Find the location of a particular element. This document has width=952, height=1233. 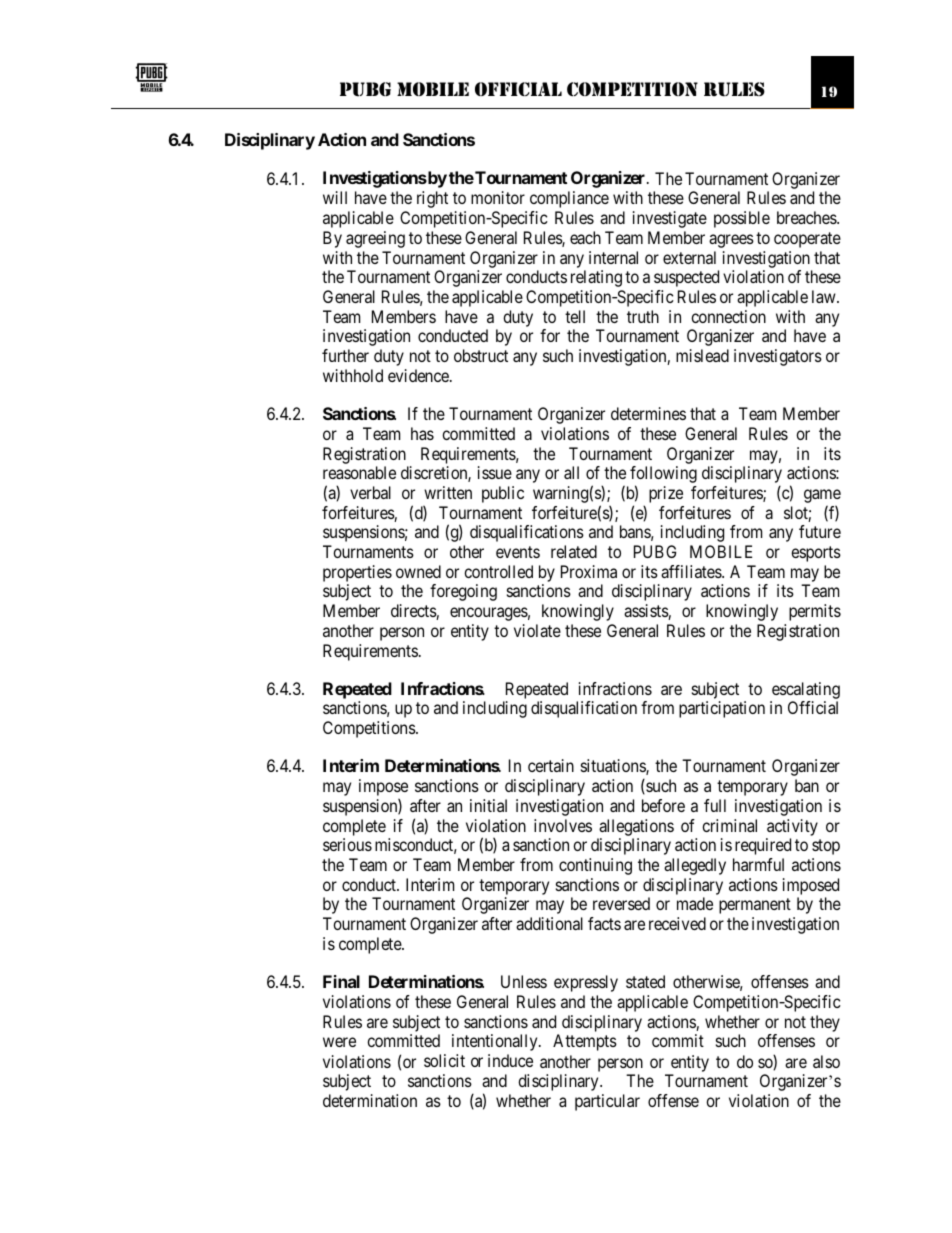

compliance is located at coordinates (569, 199).
